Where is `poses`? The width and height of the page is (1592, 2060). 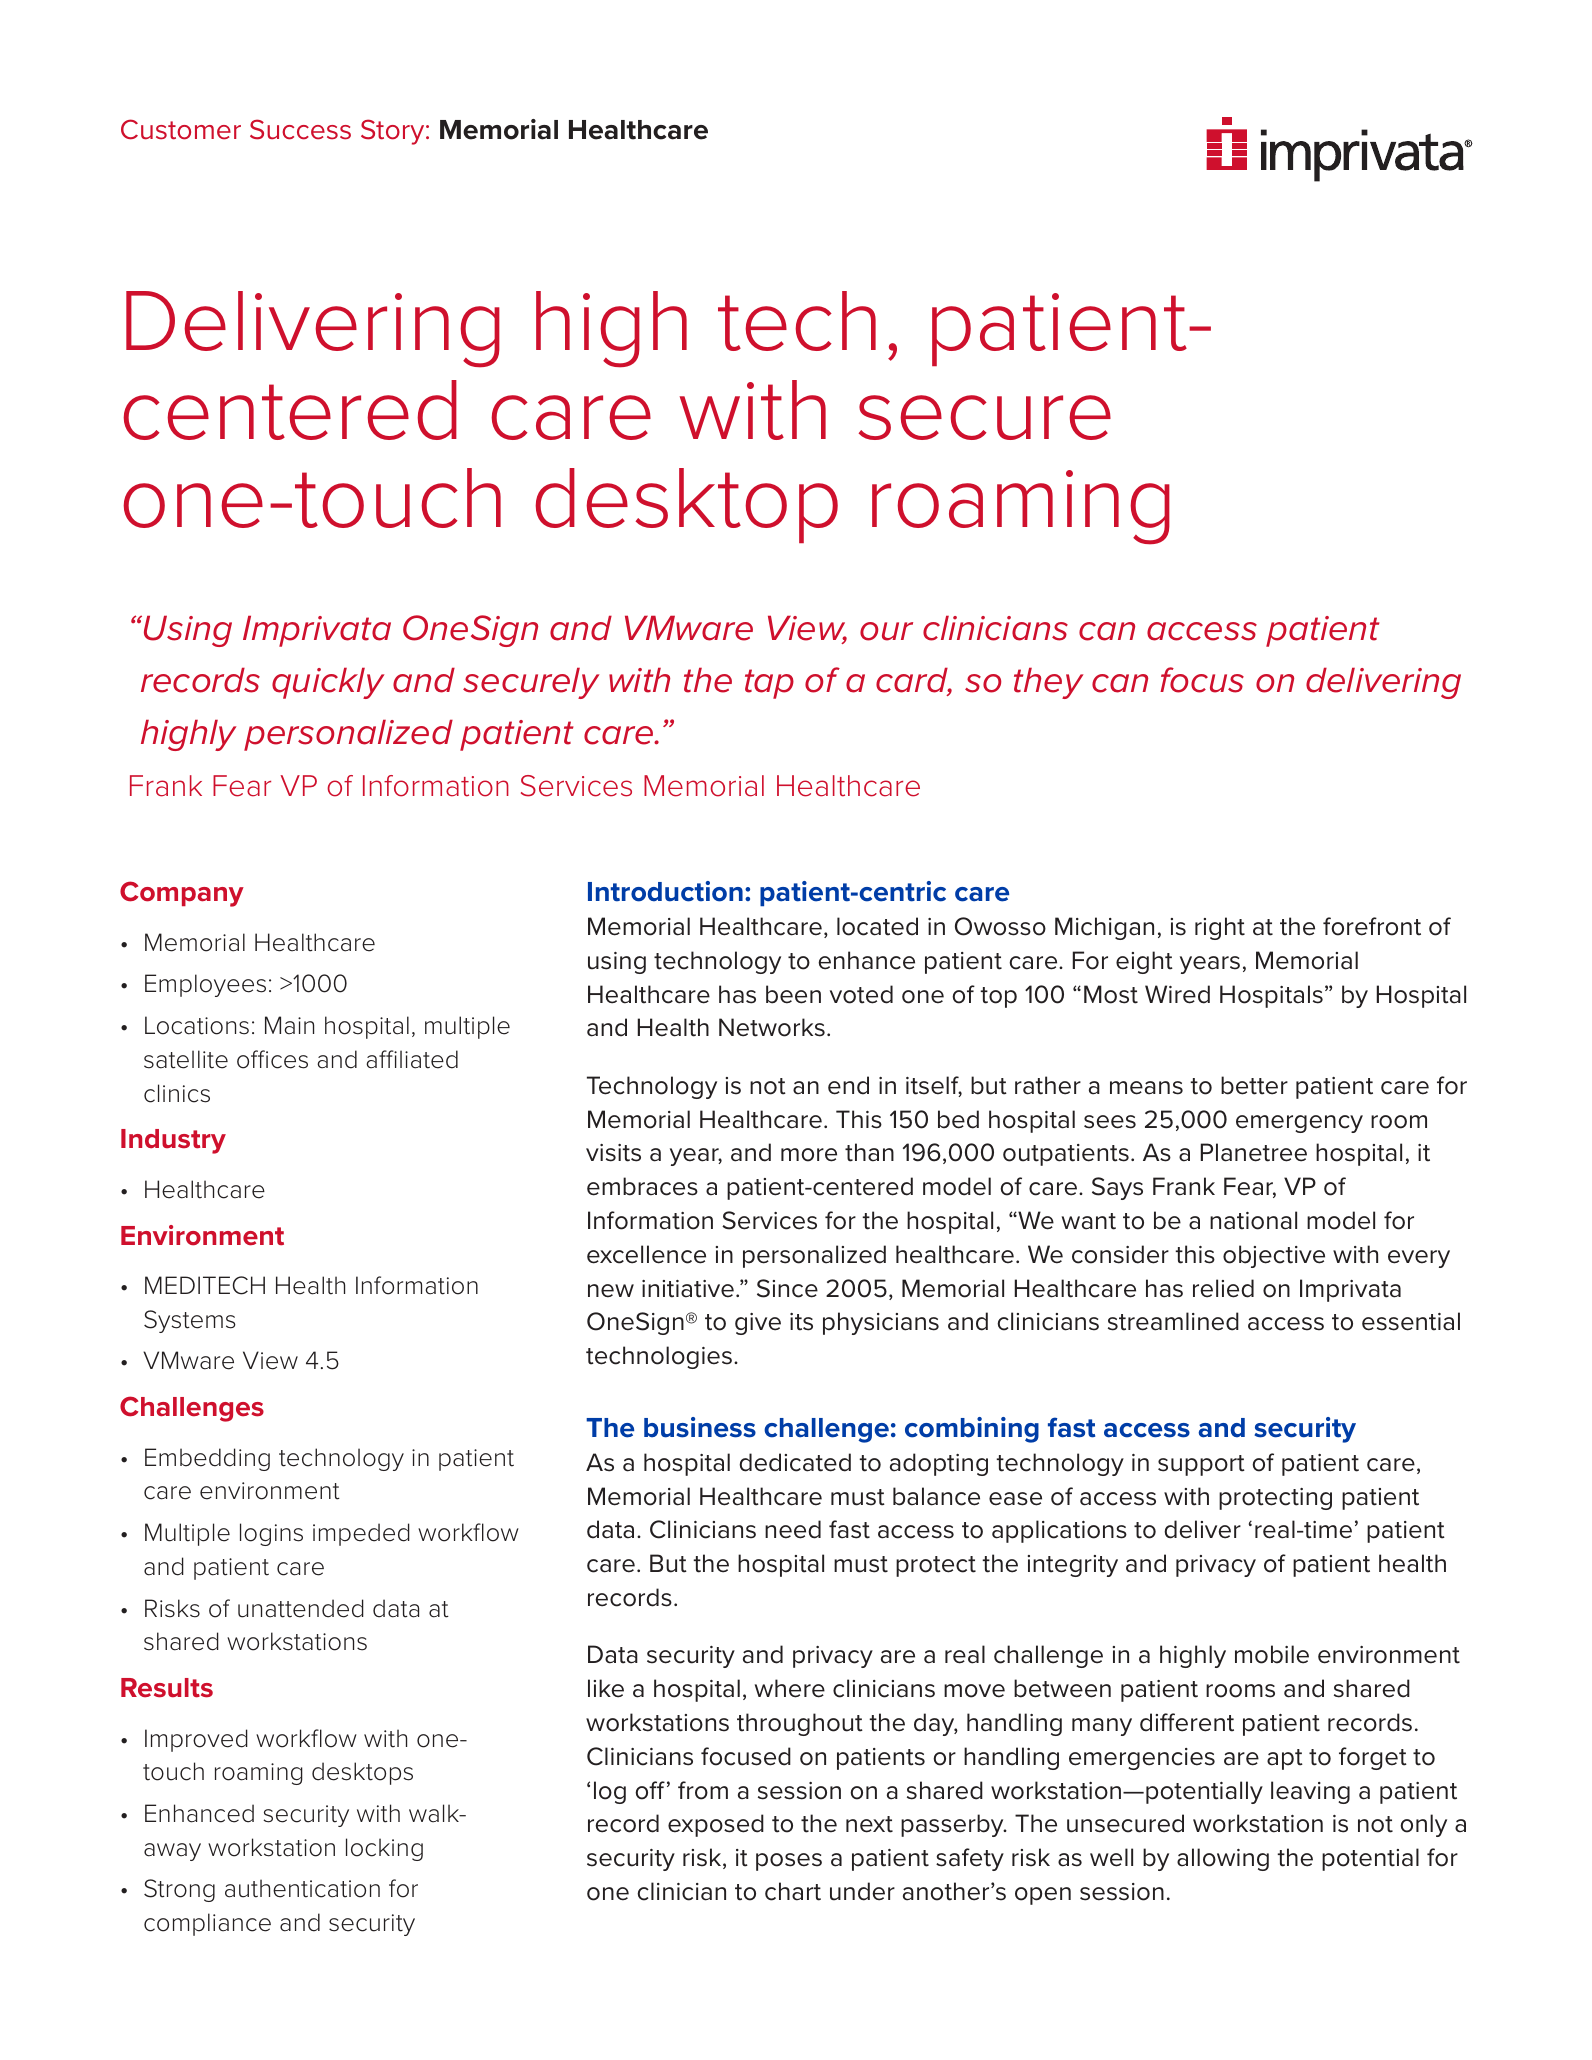
poses is located at coordinates (789, 1862).
